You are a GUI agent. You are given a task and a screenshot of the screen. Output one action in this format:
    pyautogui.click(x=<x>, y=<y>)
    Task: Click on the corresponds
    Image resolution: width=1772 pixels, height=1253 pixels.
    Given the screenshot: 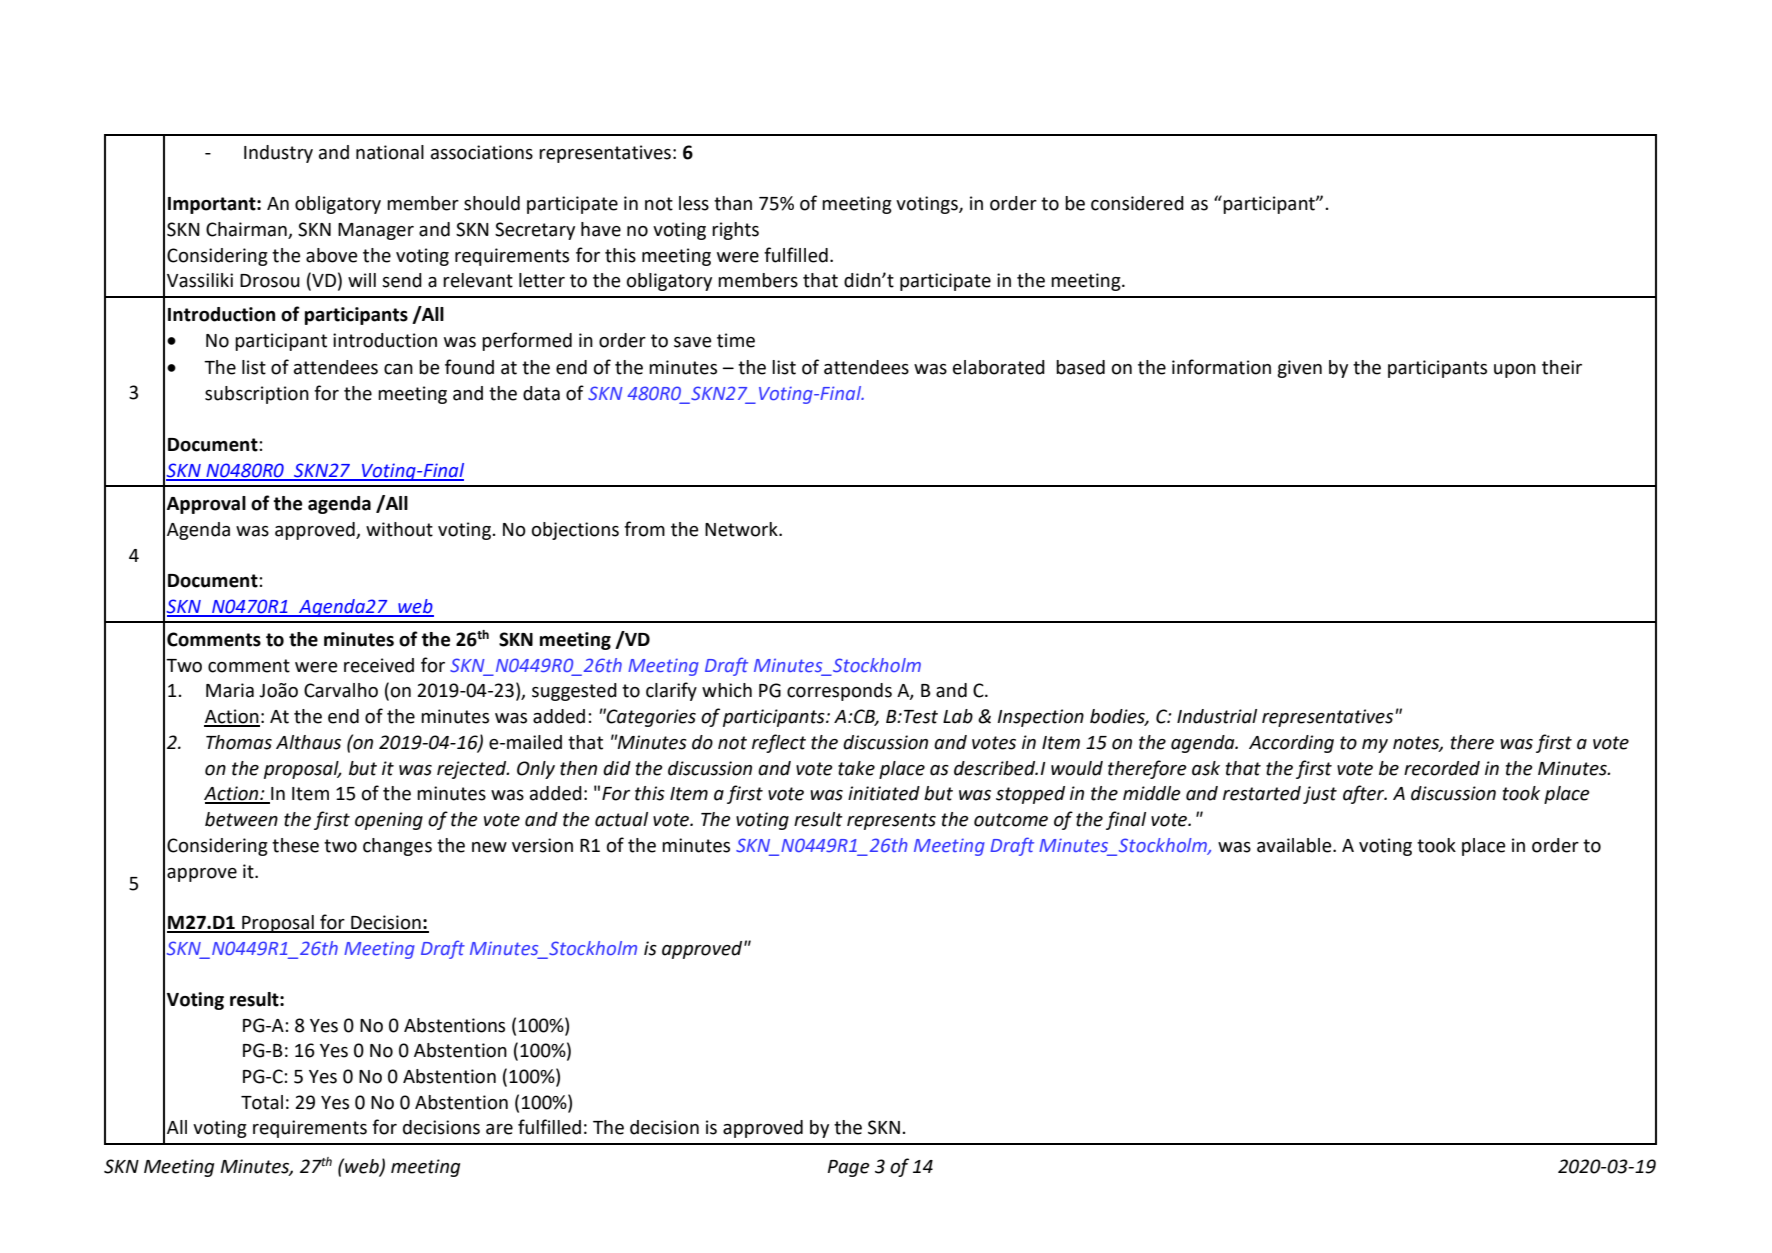 What is the action you would take?
    pyautogui.click(x=839, y=692)
